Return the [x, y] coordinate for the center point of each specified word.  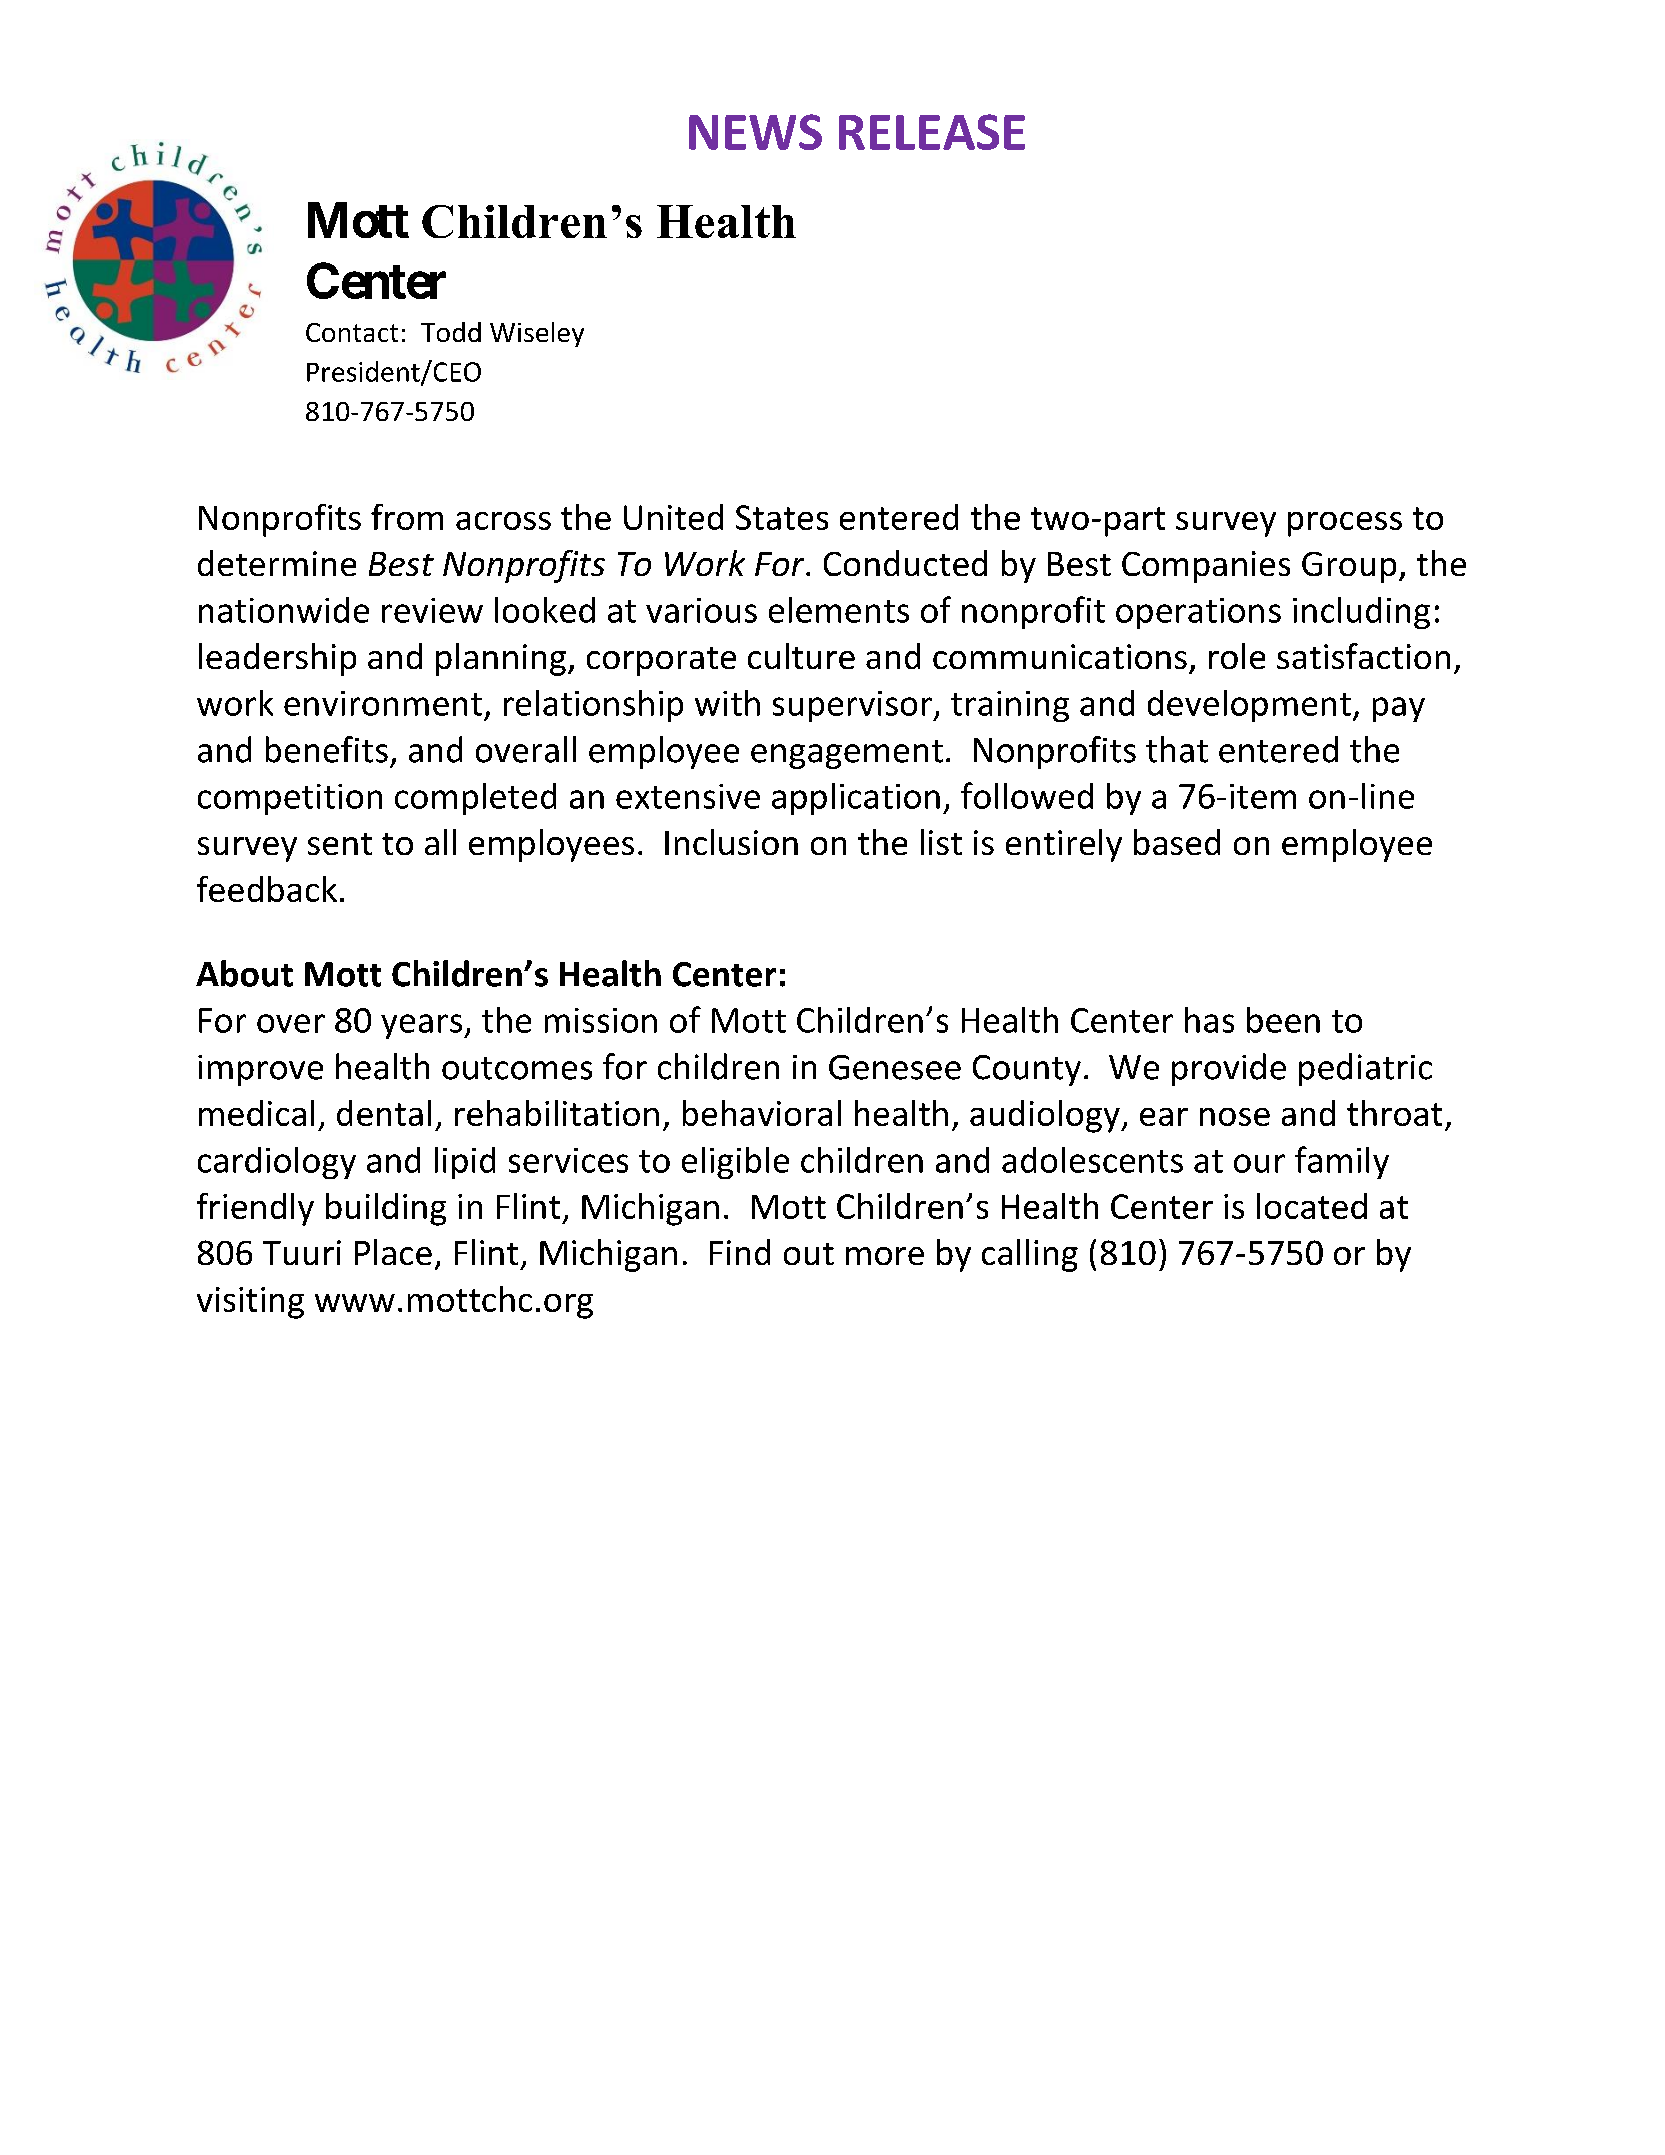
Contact [352, 332]
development [1249, 706]
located [1312, 1206]
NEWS [755, 132]
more [885, 1256]
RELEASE [932, 132]
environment [383, 703]
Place [393, 1252]
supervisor [853, 706]
